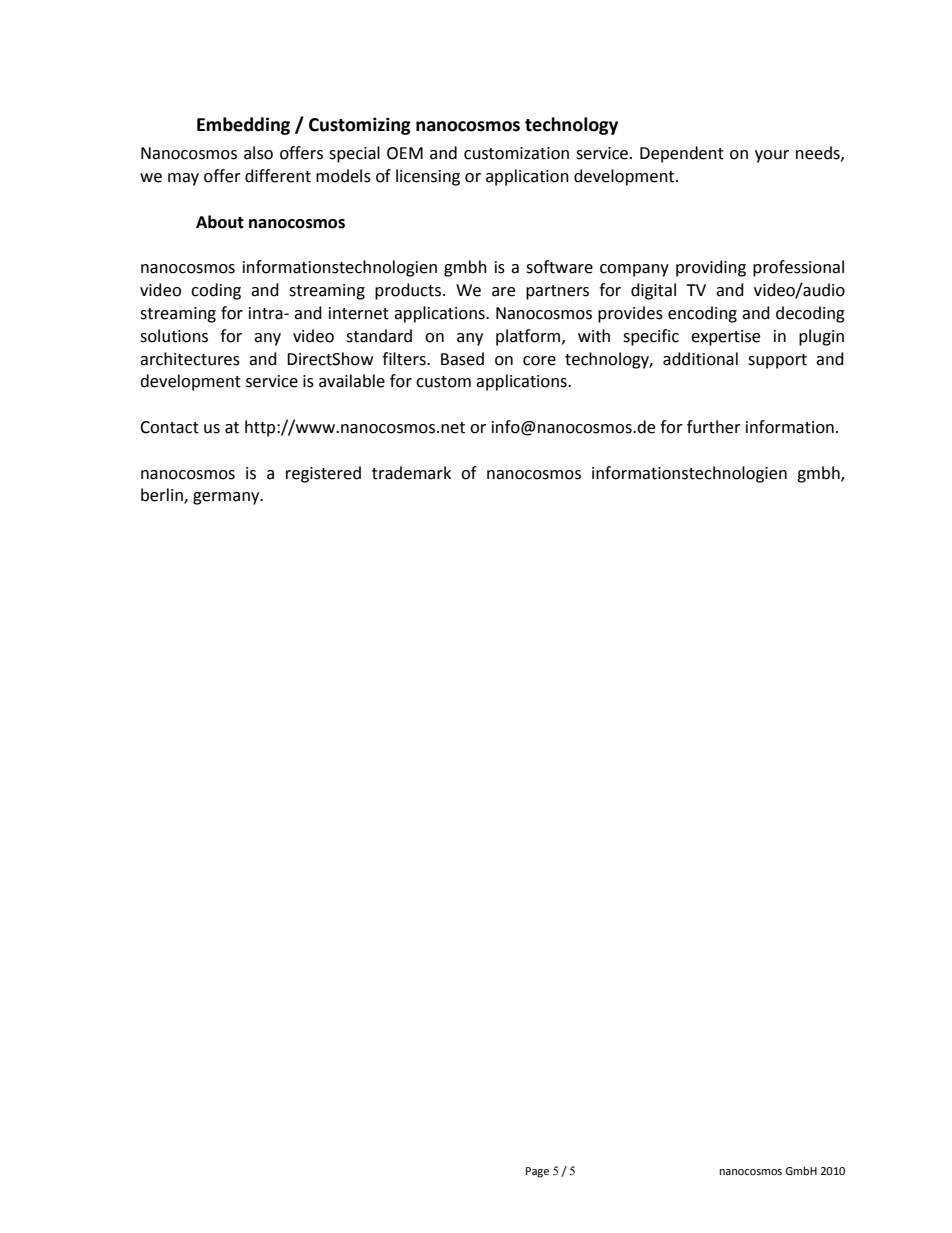 The width and height of the document is (952, 1233). I want to click on licensing, so click(428, 177).
